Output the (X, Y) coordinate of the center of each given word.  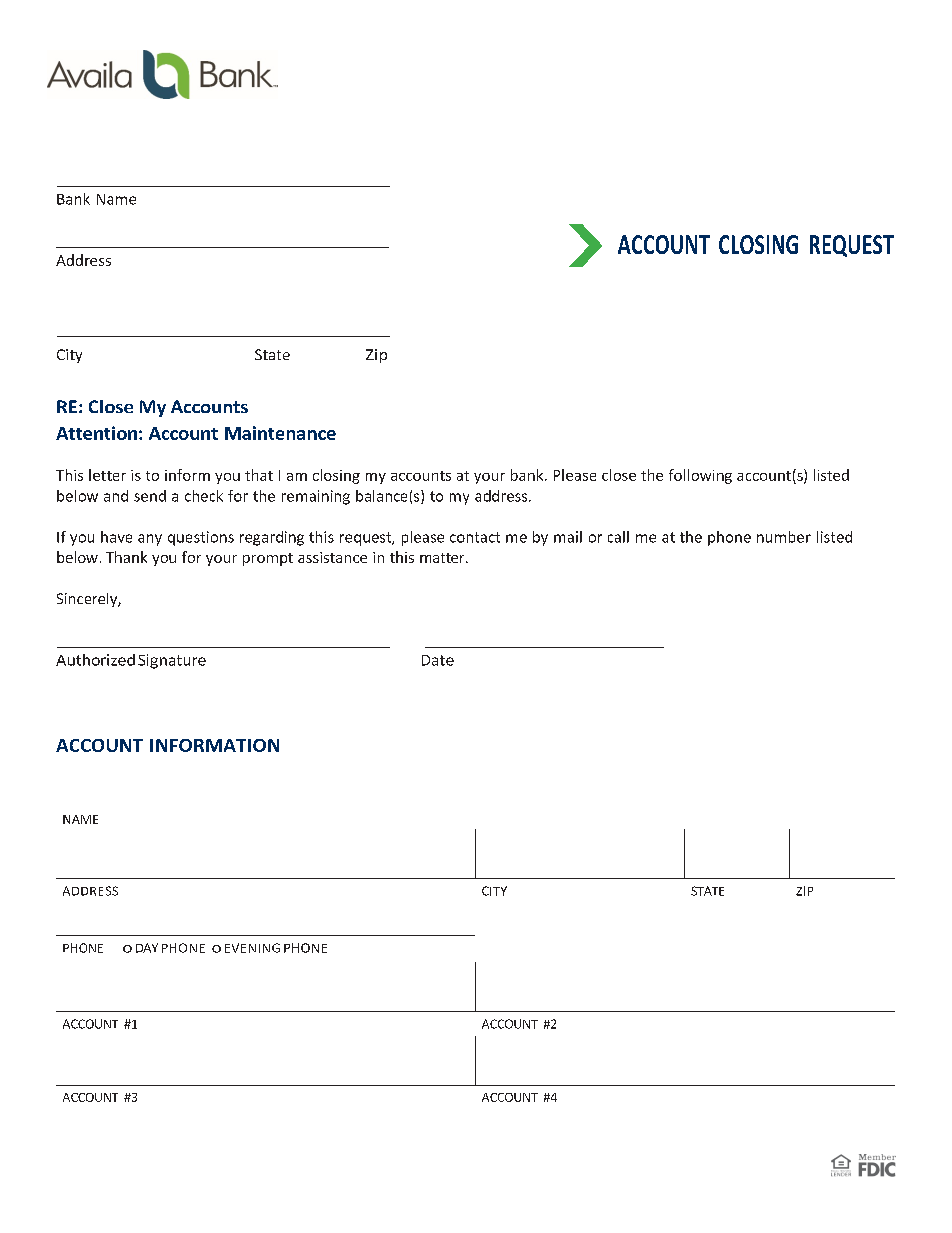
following (700, 476)
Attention (96, 433)
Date (438, 660)
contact (475, 537)
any (150, 540)
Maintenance (280, 433)
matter (443, 558)
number (784, 537)
